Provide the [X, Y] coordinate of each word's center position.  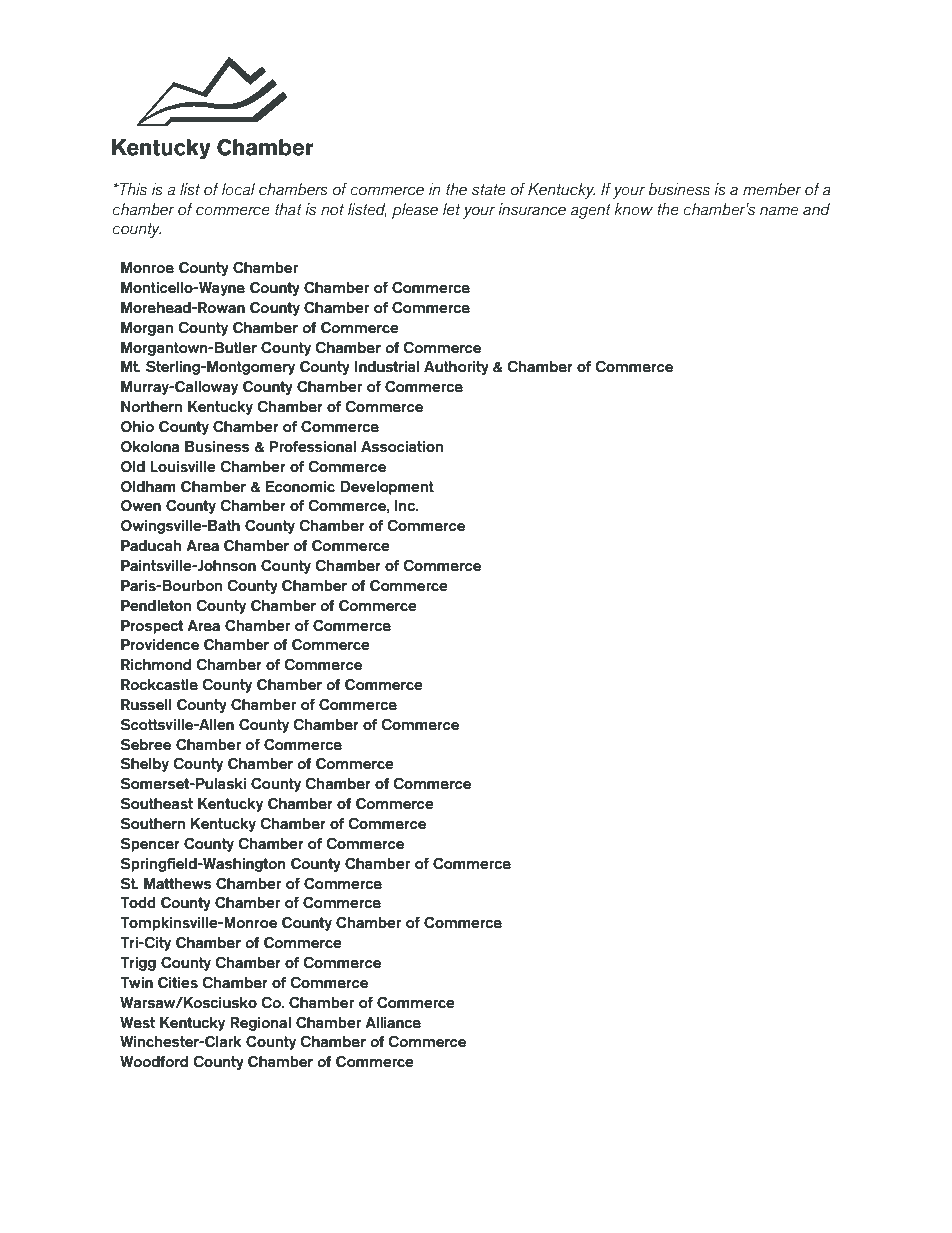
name [779, 211]
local [238, 189]
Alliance [393, 1023]
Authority [456, 368]
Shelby [145, 764]
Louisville [183, 467]
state [489, 190]
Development [387, 488]
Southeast [157, 803]
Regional [260, 1024]
